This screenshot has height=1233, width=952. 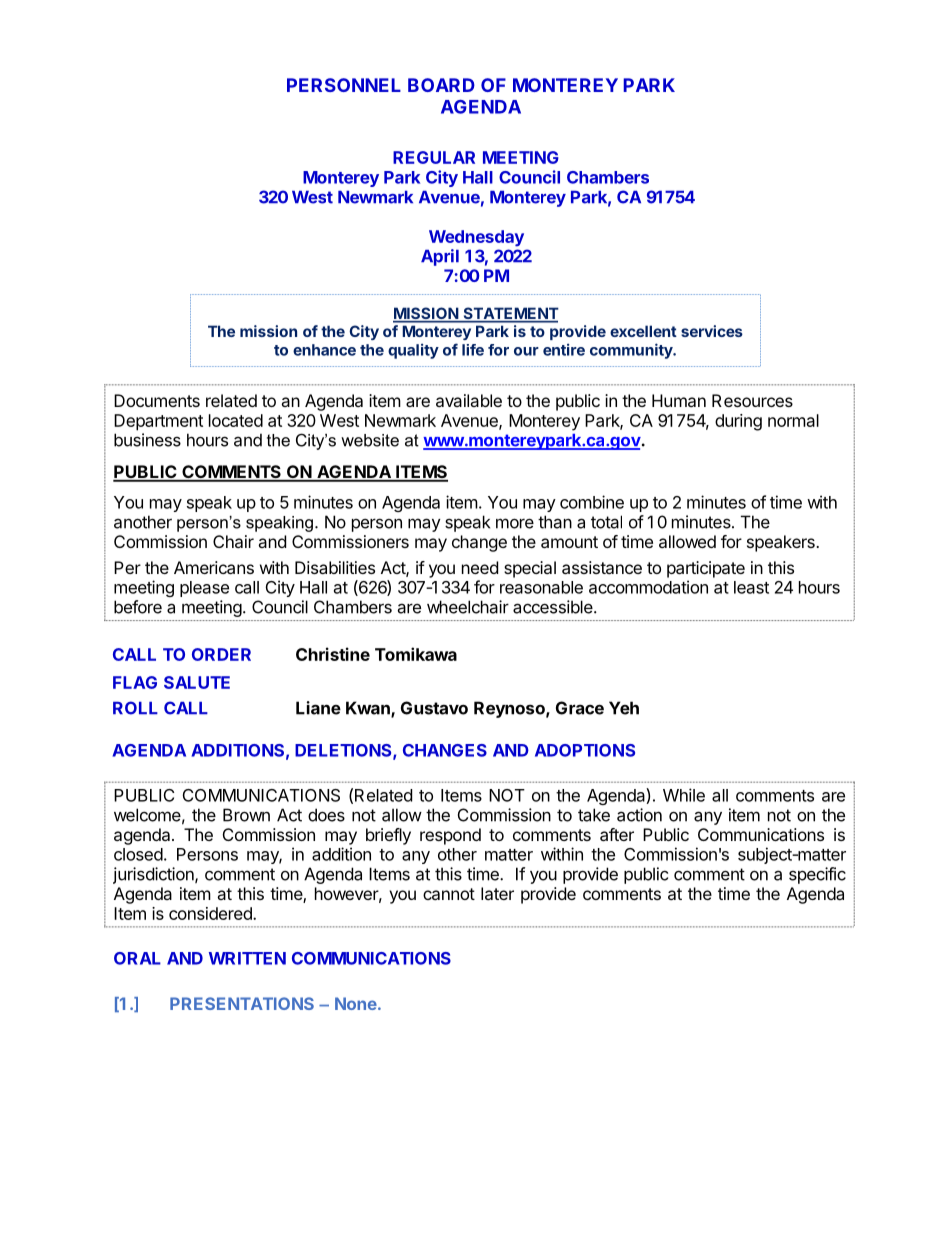 What do you see at coordinates (434, 157) in the screenshot?
I see `REGULAR` at bounding box center [434, 157].
